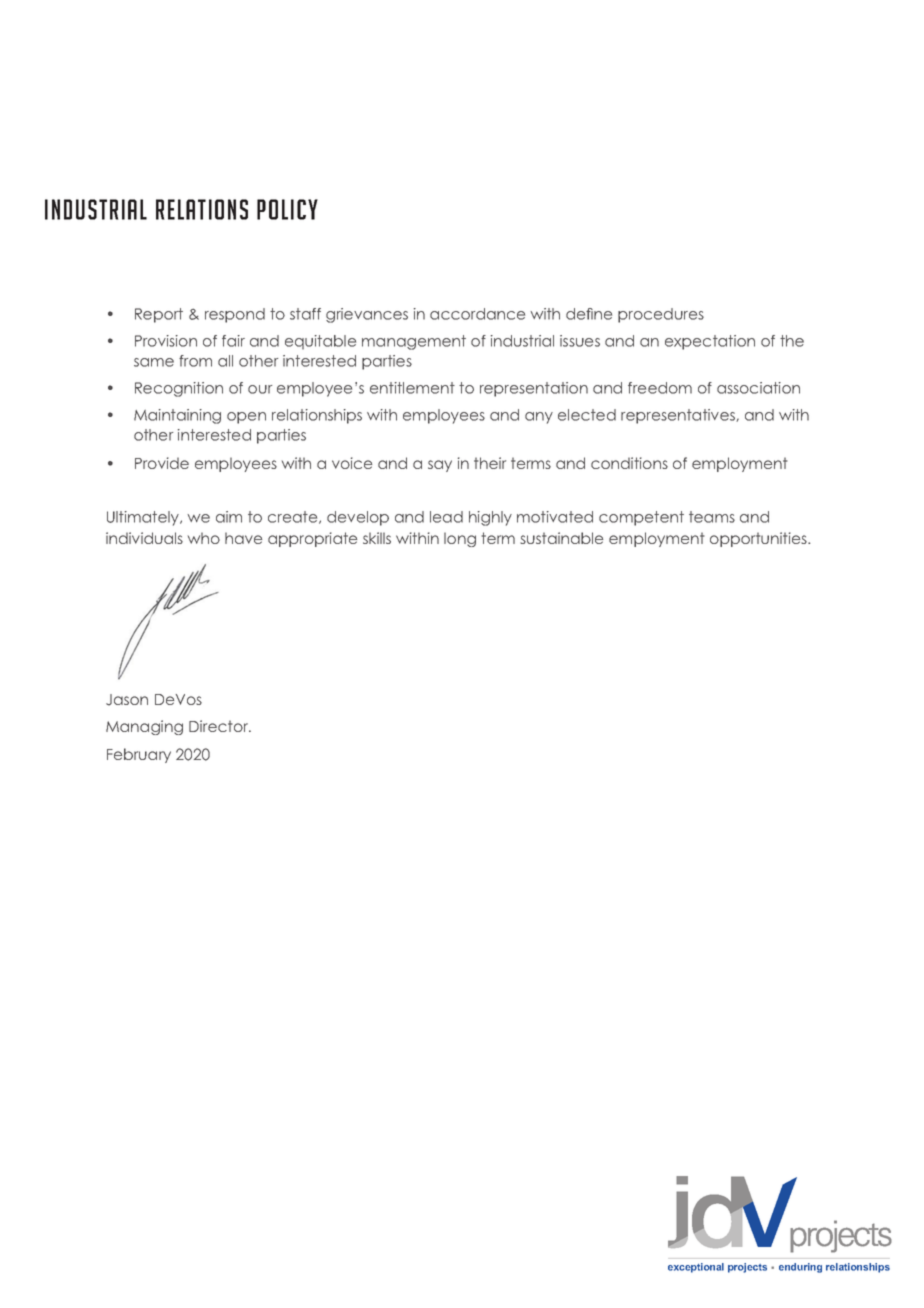  What do you see at coordinates (287, 209) in the screenshot?
I see `POLICY` at bounding box center [287, 209].
